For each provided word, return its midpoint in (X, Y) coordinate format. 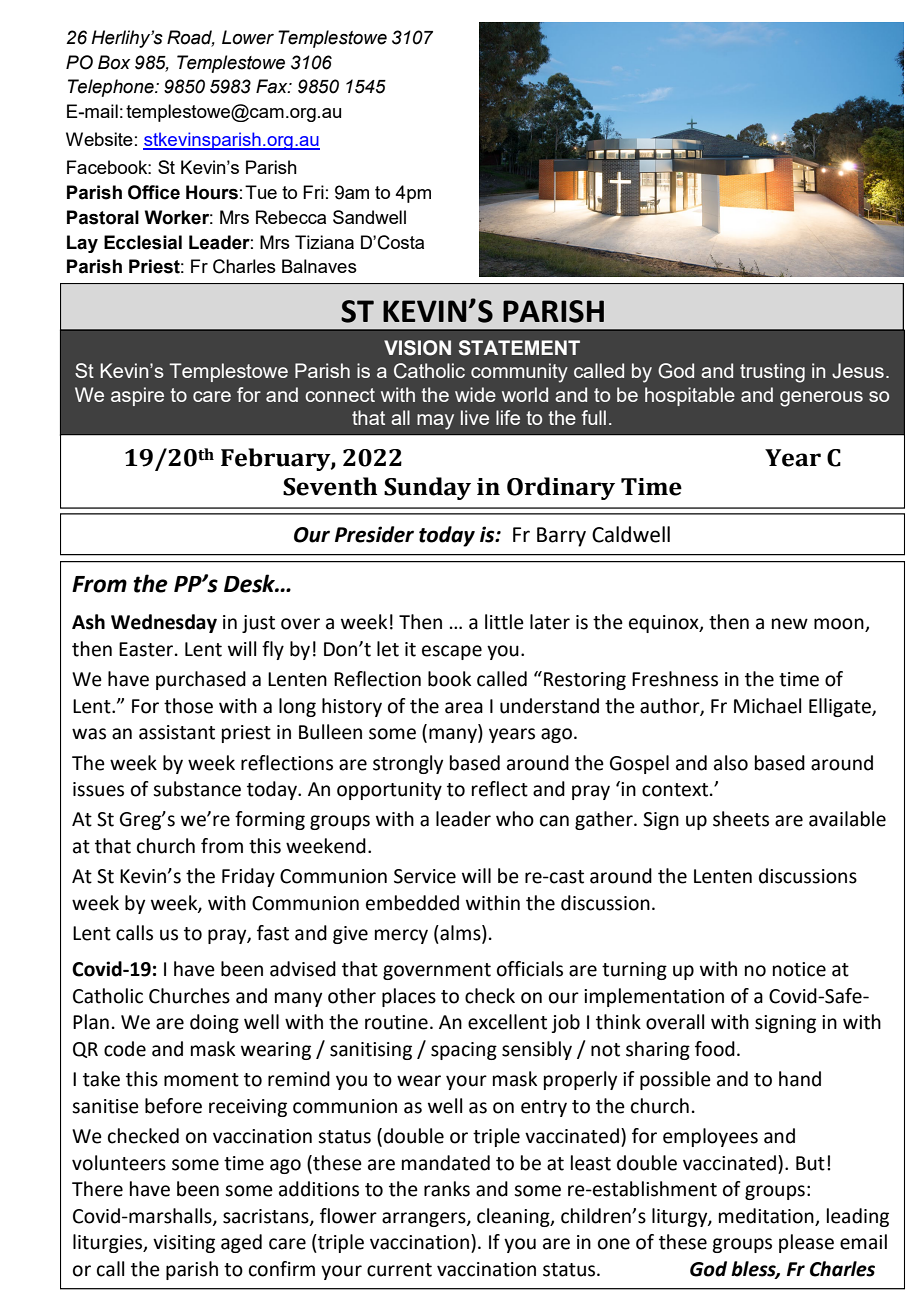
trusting (772, 373)
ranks (447, 1189)
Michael (767, 706)
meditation (766, 1216)
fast (273, 933)
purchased (201, 680)
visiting (184, 1244)
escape (452, 652)
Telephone (112, 88)
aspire (137, 396)
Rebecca (291, 217)
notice (799, 969)
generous (821, 399)
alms (460, 934)
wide (475, 394)
